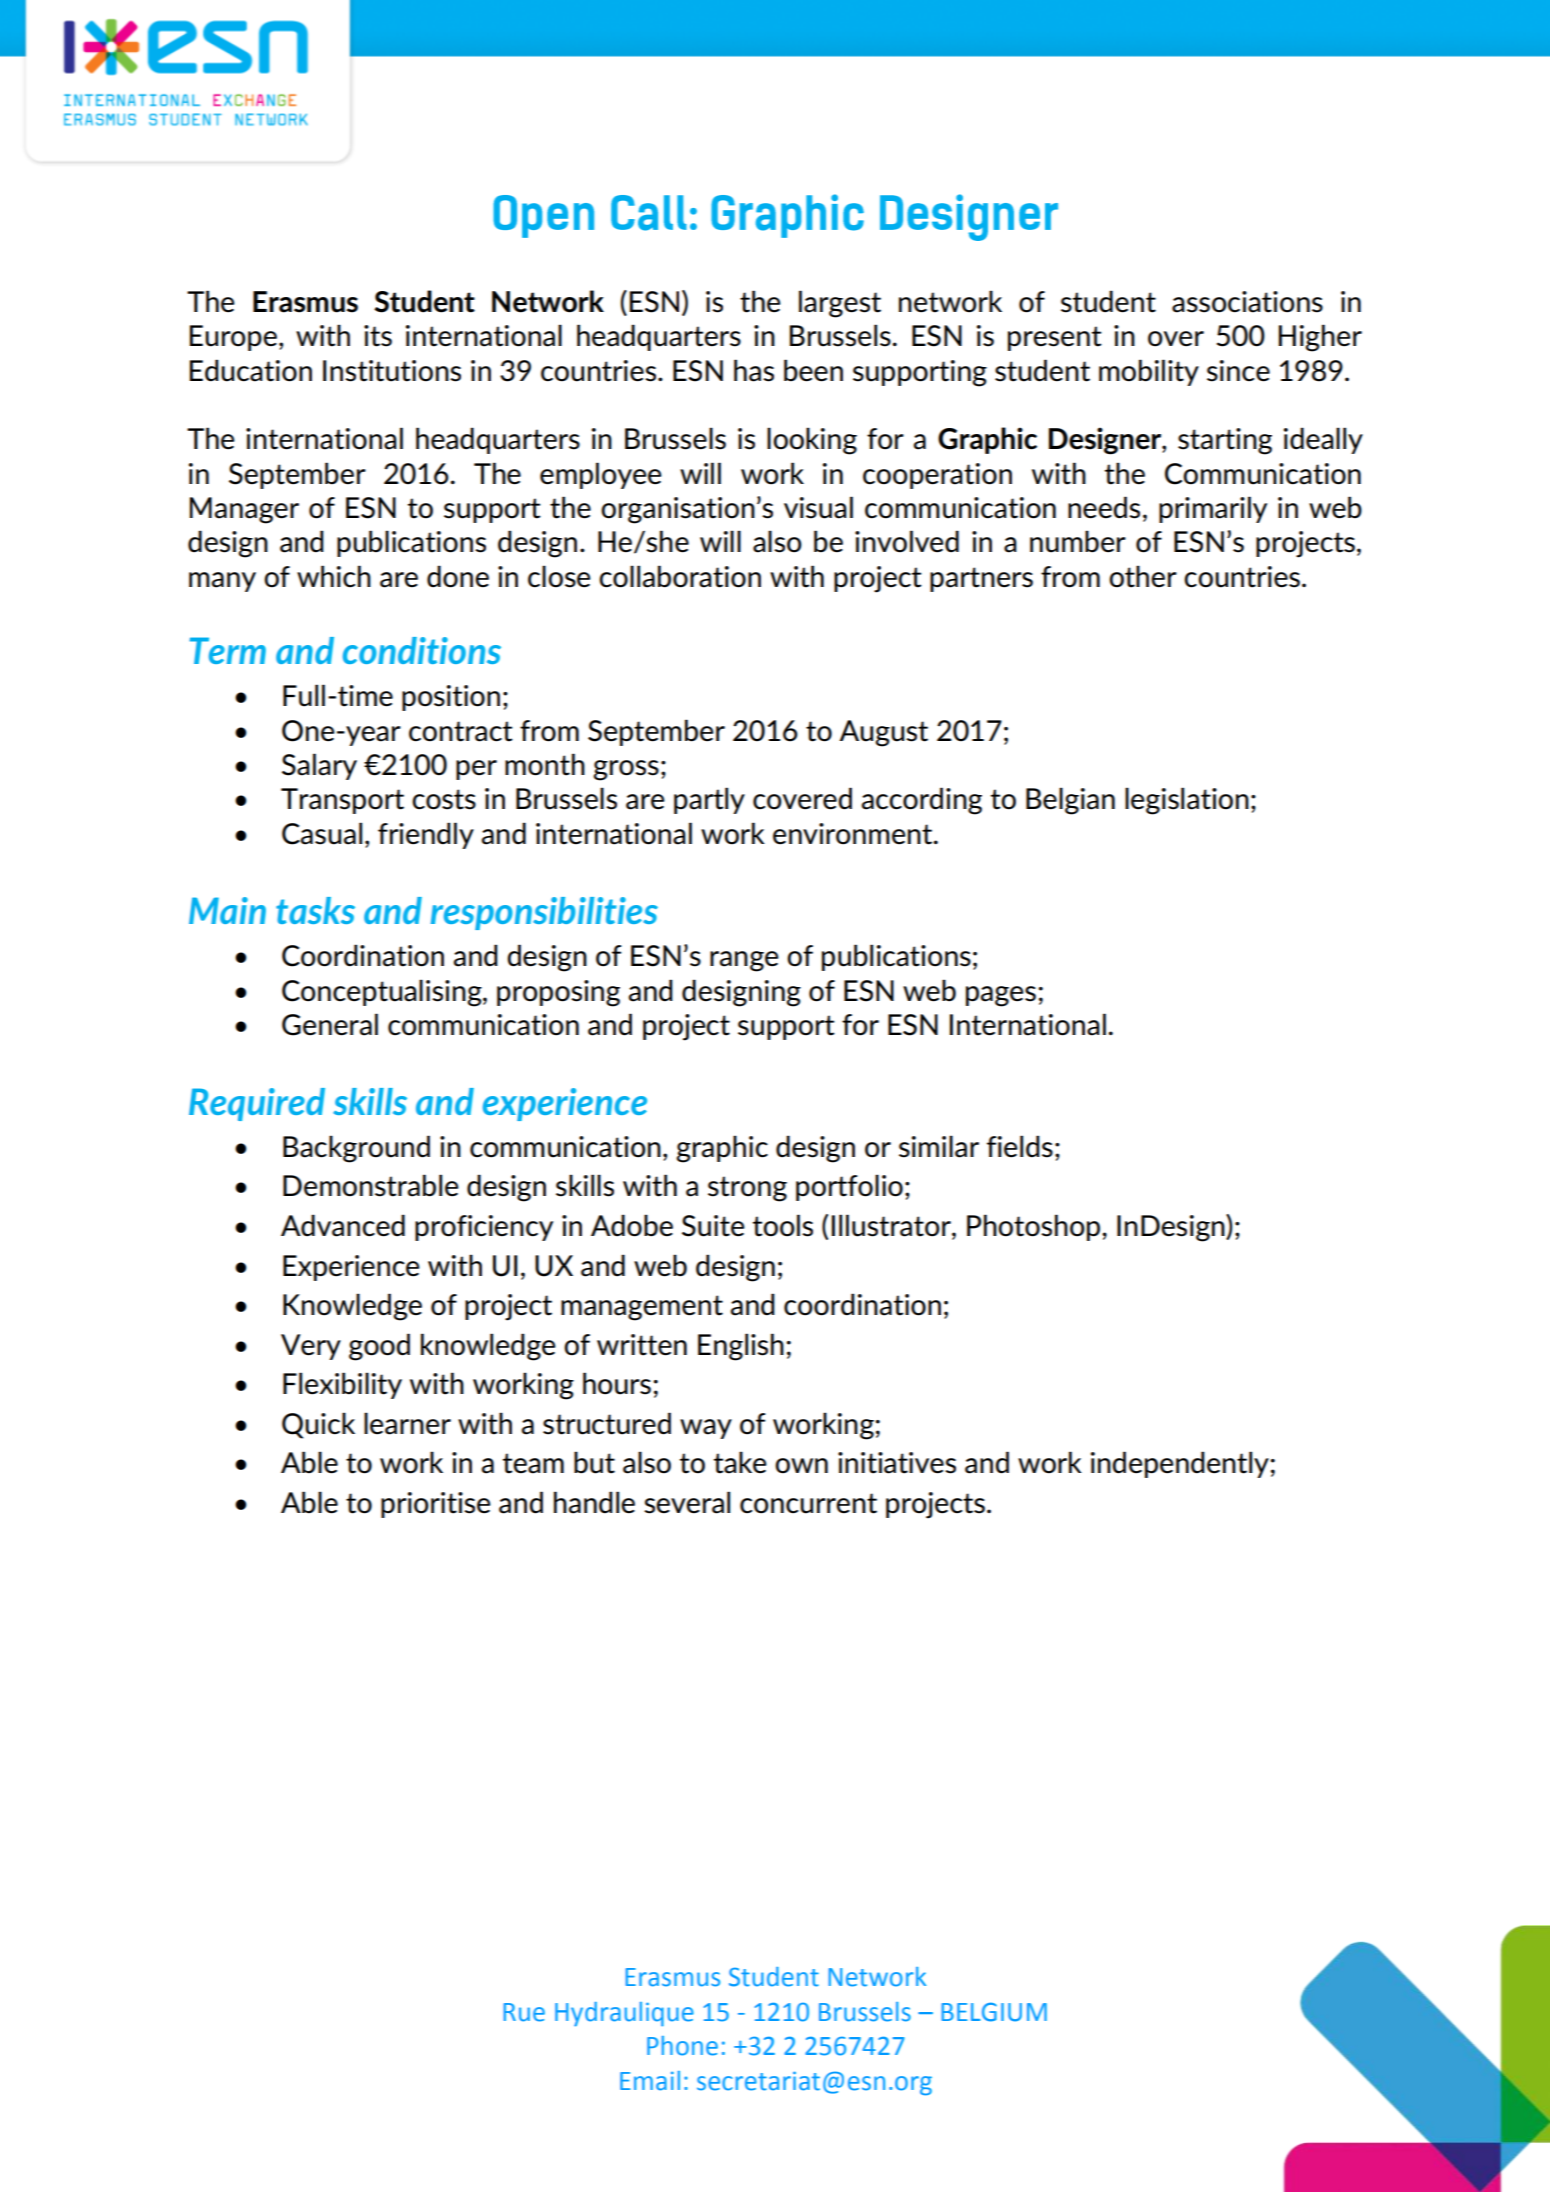  I want to click on concurrent, so click(808, 1503).
